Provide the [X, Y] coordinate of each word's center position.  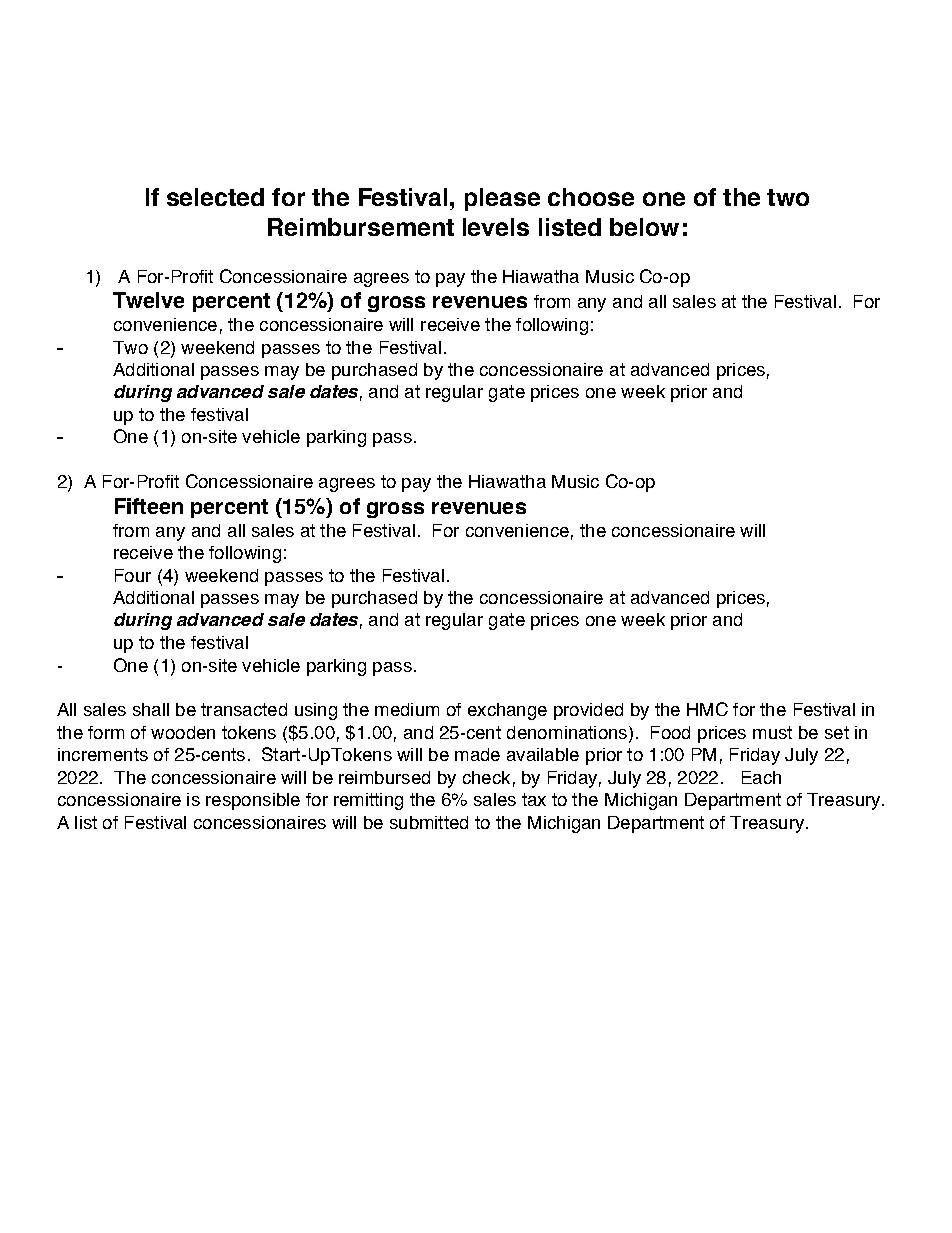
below [644, 227]
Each [761, 777]
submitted [429, 822]
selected [215, 197]
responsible [253, 801]
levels [496, 227]
